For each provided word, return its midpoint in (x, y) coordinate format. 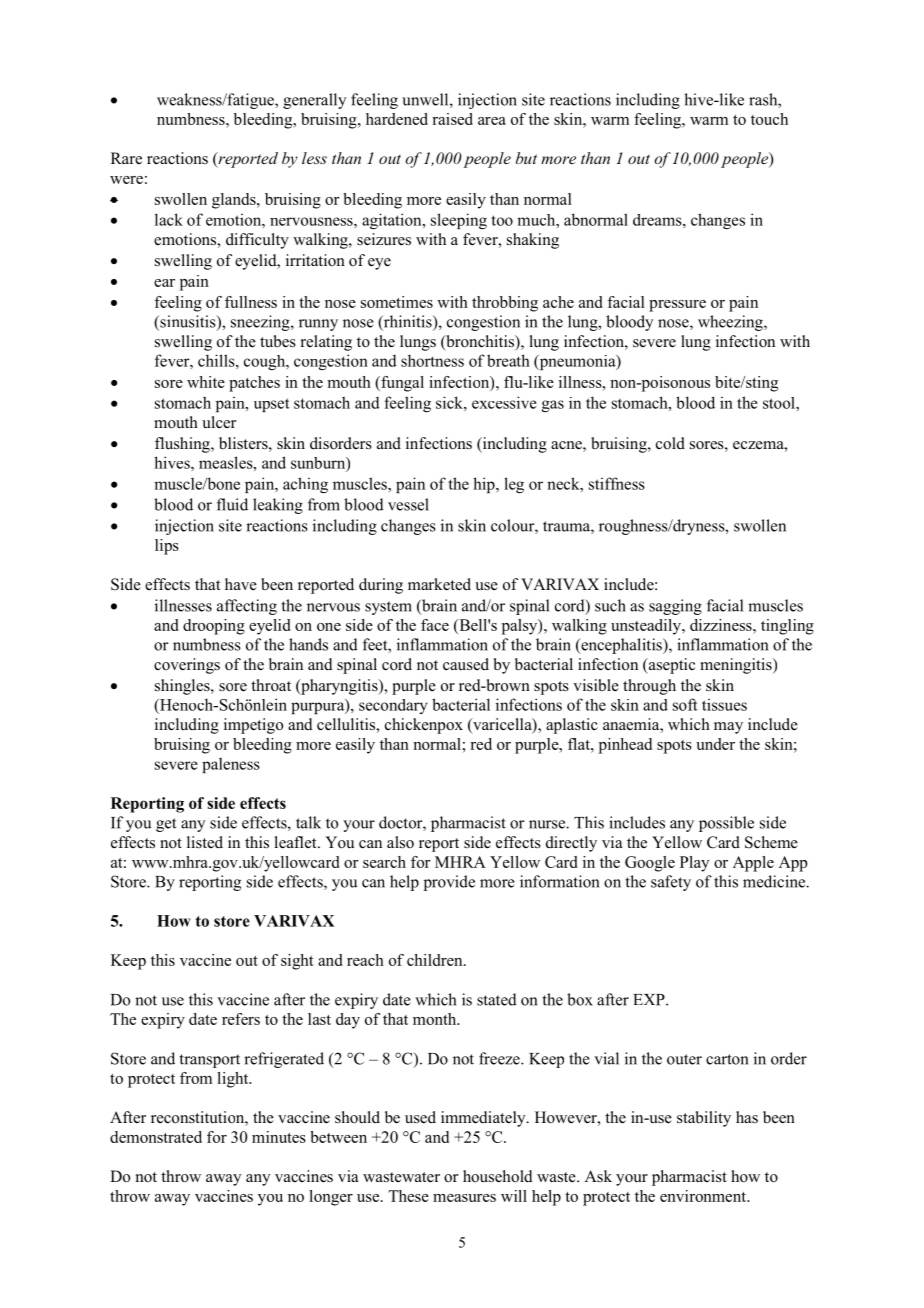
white (206, 382)
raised (452, 119)
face (435, 625)
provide (449, 883)
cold (670, 443)
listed (205, 842)
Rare (126, 158)
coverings (187, 666)
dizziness (722, 625)
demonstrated (156, 1137)
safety (671, 883)
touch (769, 119)
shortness (432, 360)
